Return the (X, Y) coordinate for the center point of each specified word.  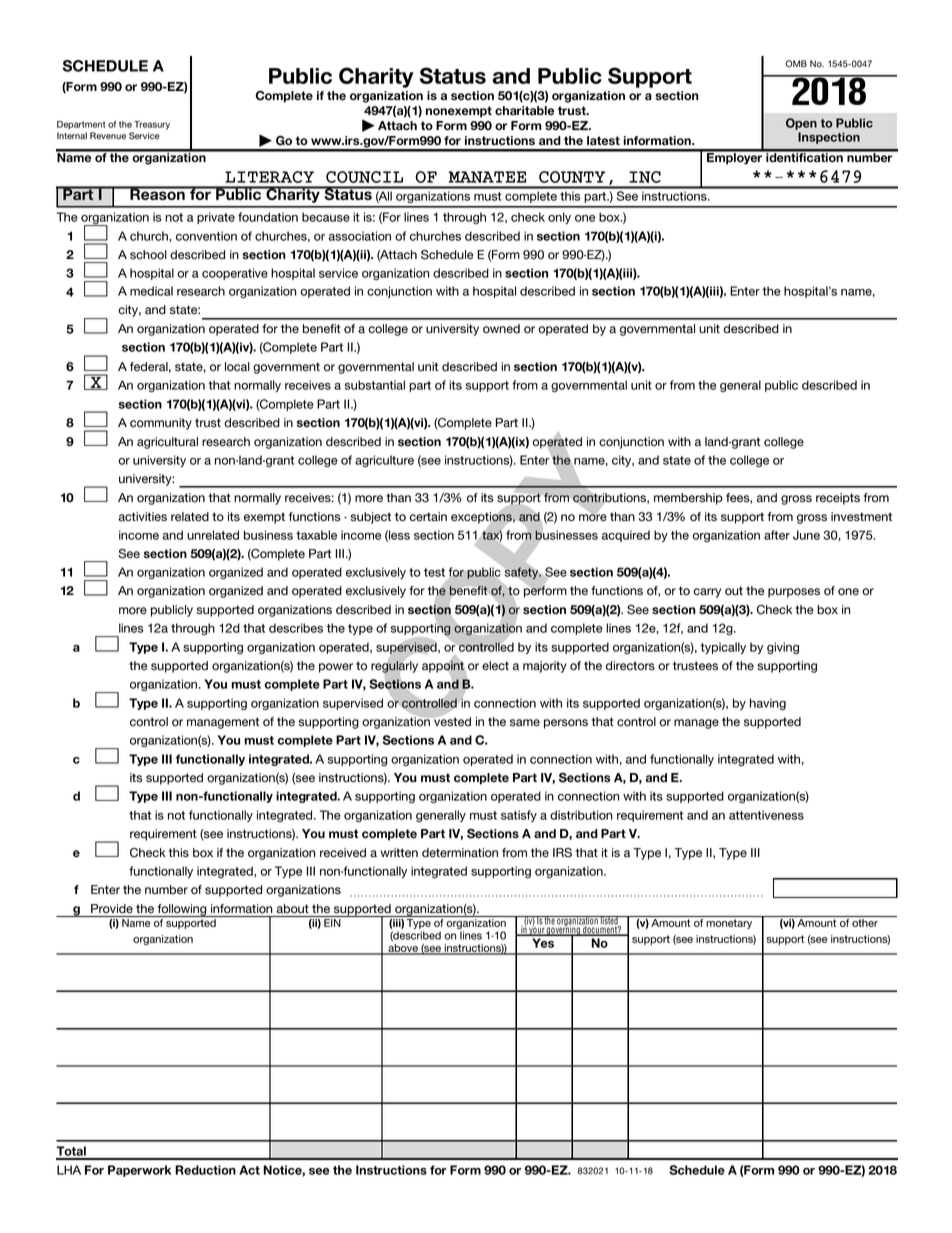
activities (142, 517)
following (182, 910)
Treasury (152, 125)
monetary (729, 924)
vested (451, 721)
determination (460, 853)
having (768, 704)
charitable (524, 111)
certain (428, 517)
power (336, 668)
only (559, 218)
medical (151, 291)
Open (801, 124)
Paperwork (139, 1171)
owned (501, 329)
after (777, 535)
